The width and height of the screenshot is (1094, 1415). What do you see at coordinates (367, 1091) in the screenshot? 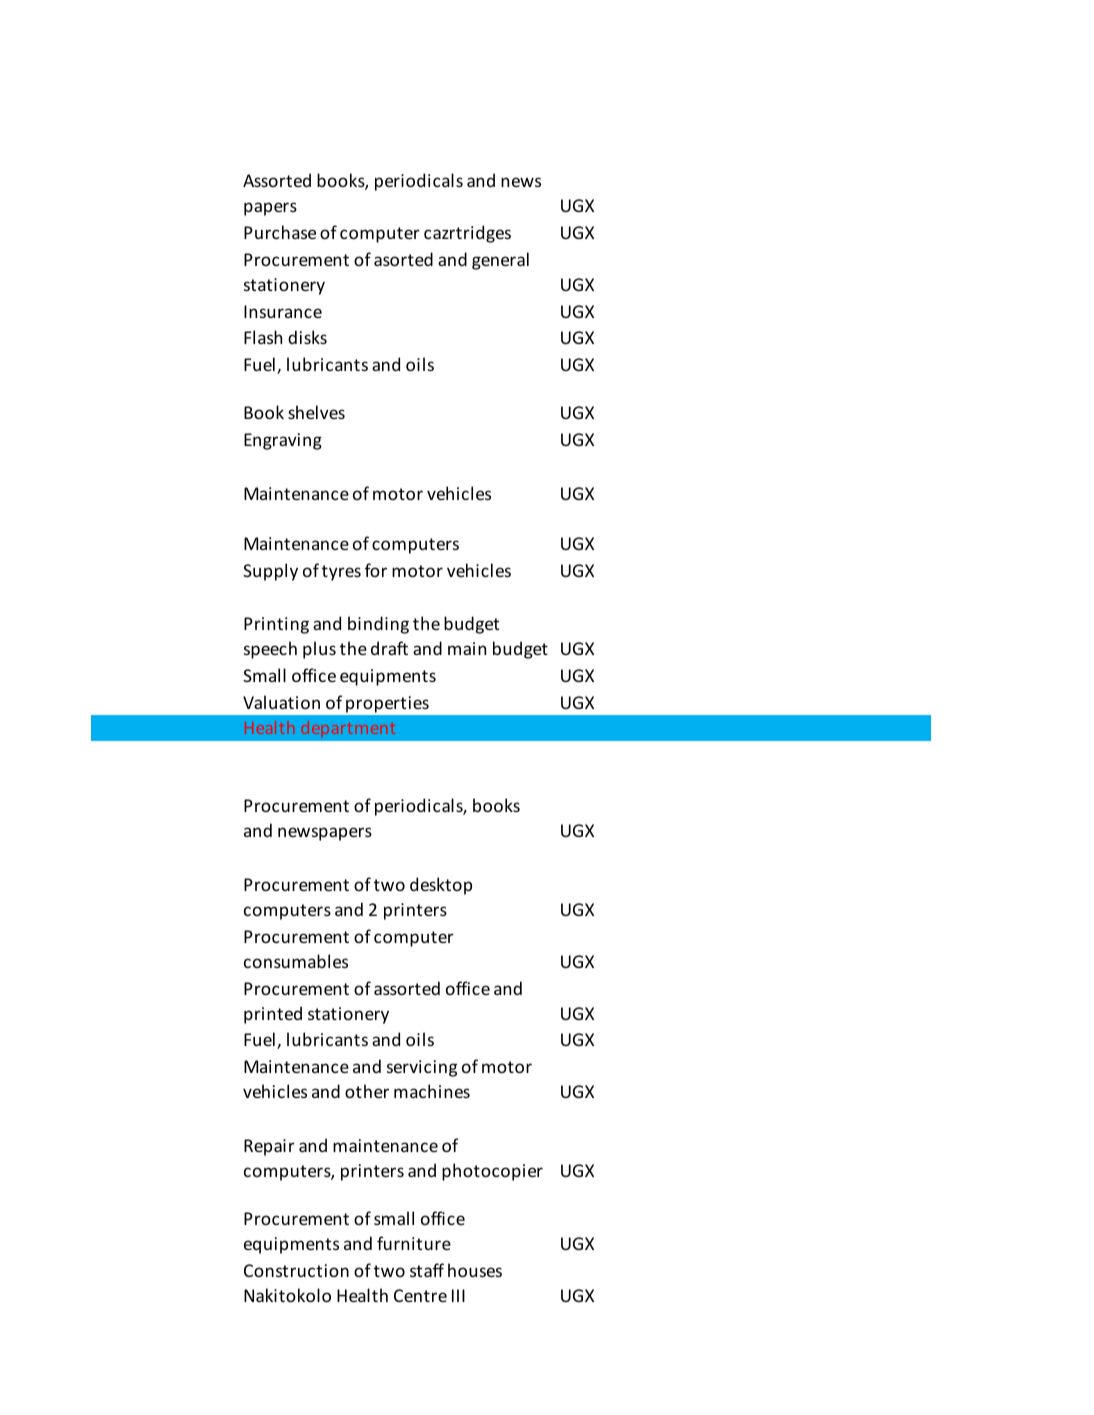
I see `other` at bounding box center [367, 1091].
